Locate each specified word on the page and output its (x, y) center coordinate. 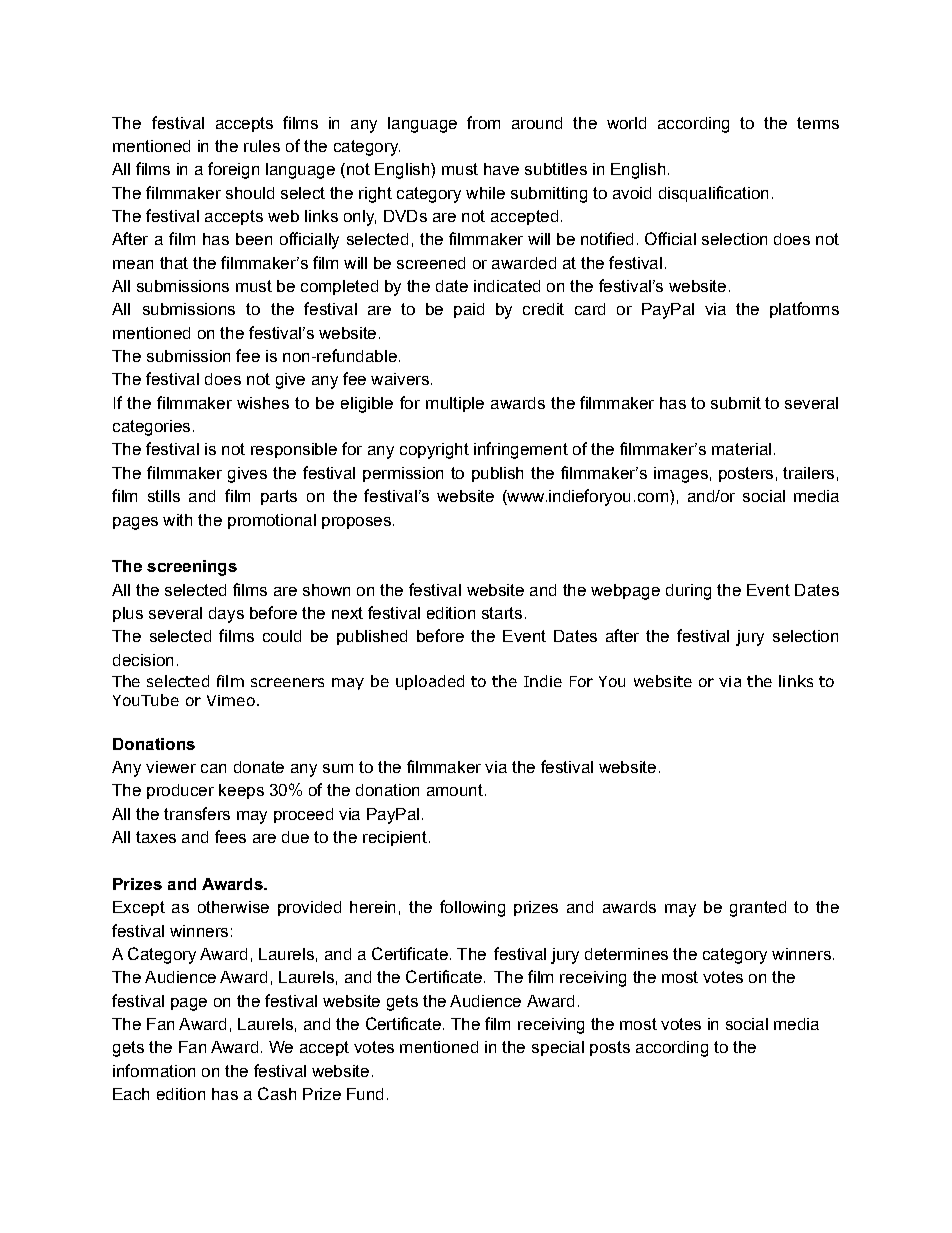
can (213, 768)
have (501, 169)
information (154, 1070)
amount (455, 790)
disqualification (713, 194)
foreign (233, 170)
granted (758, 909)
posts (610, 1048)
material (741, 449)
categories (151, 428)
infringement (521, 450)
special (558, 1048)
